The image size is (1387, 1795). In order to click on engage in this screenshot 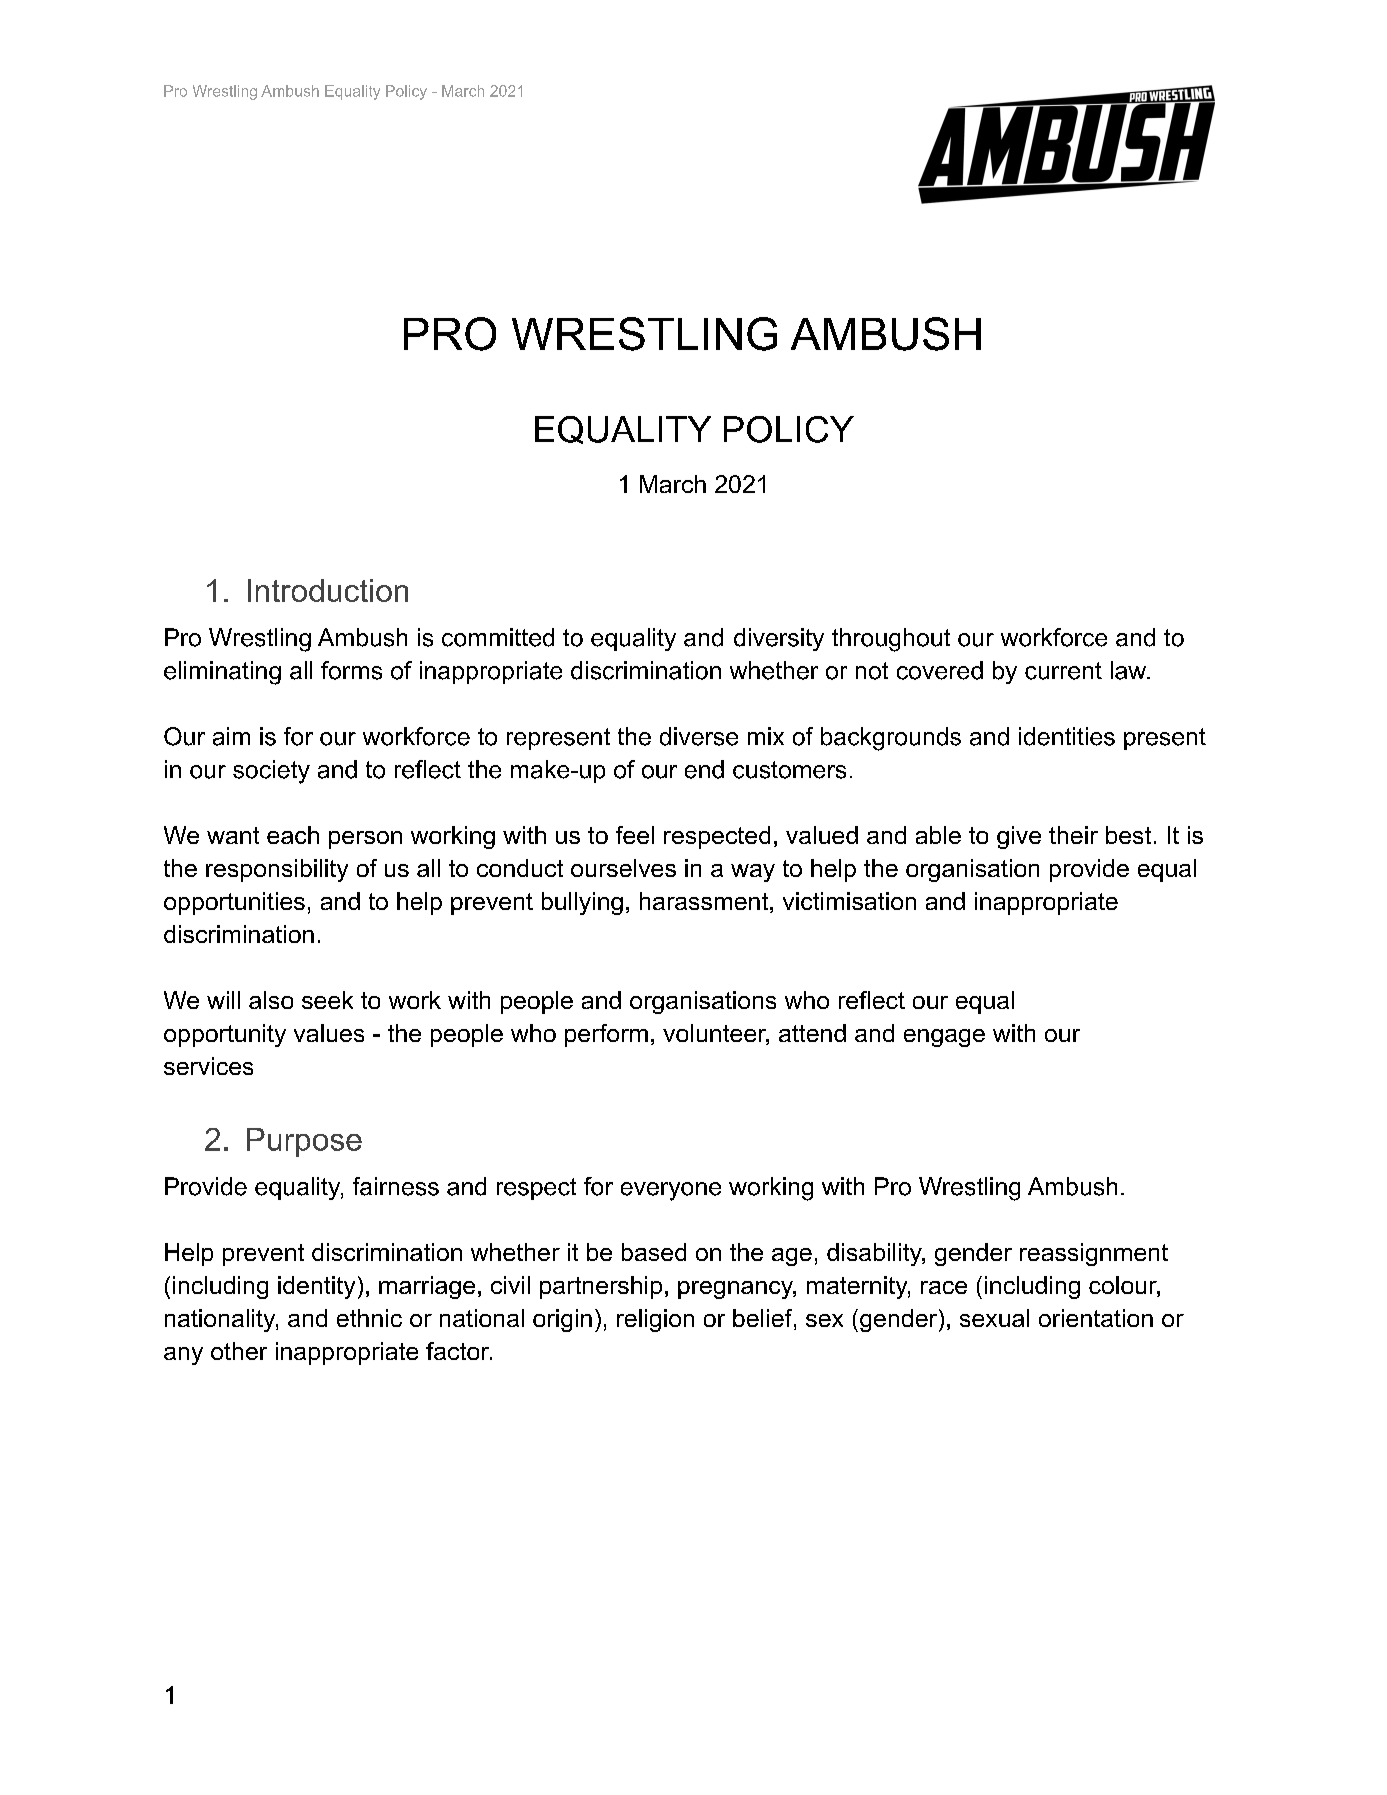, I will do `click(944, 1038)`.
